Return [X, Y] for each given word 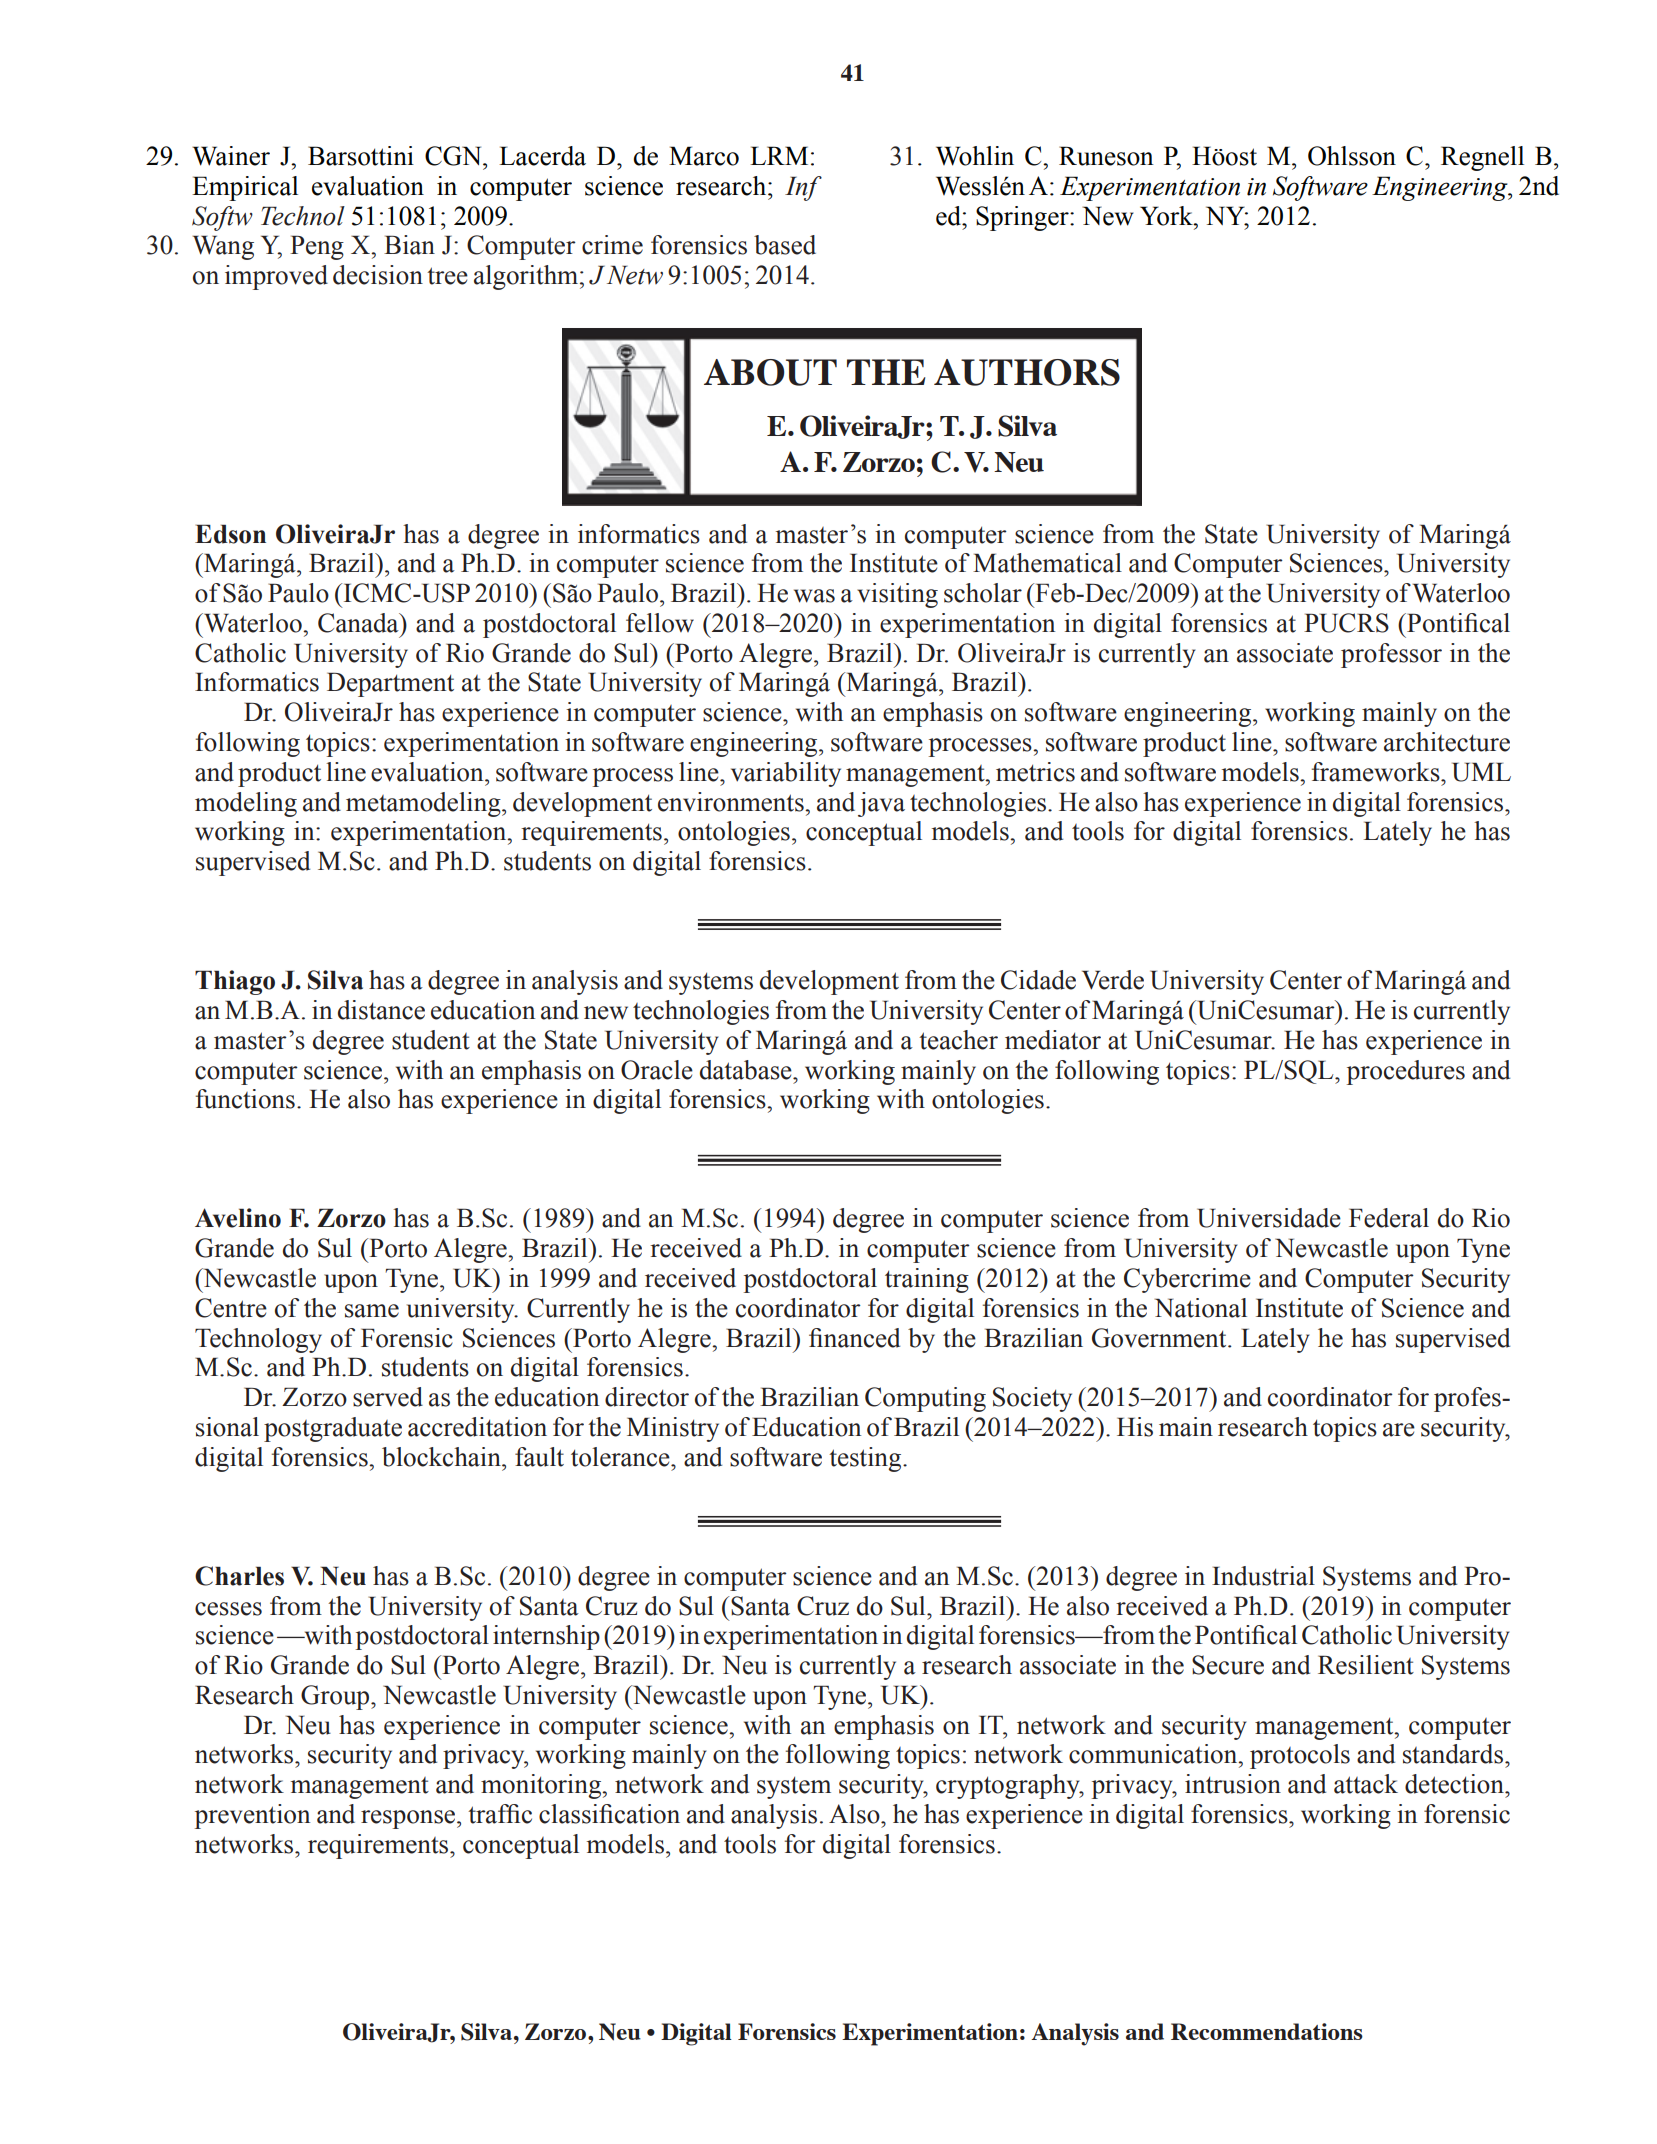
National [1201, 1308]
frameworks [1377, 772]
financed [854, 1338]
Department [390, 684]
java [881, 804]
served [388, 1397]
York [1167, 216]
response [409, 1819]
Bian [409, 245]
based [785, 245]
